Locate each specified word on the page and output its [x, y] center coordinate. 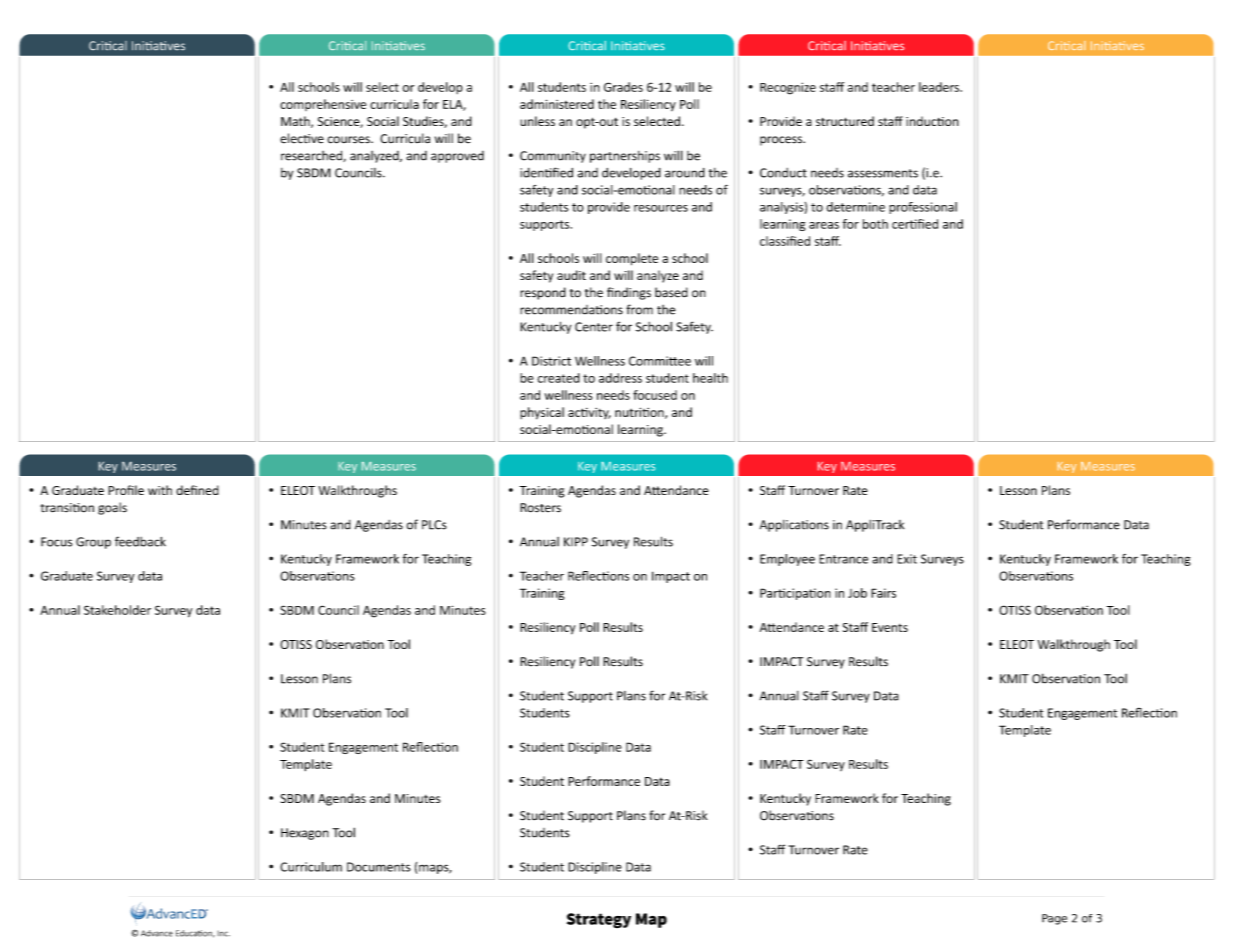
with [160, 490]
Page [1054, 919]
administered [557, 104]
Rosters [540, 508]
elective [302, 138]
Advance [157, 933]
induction [932, 121]
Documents [379, 867]
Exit [907, 559]
